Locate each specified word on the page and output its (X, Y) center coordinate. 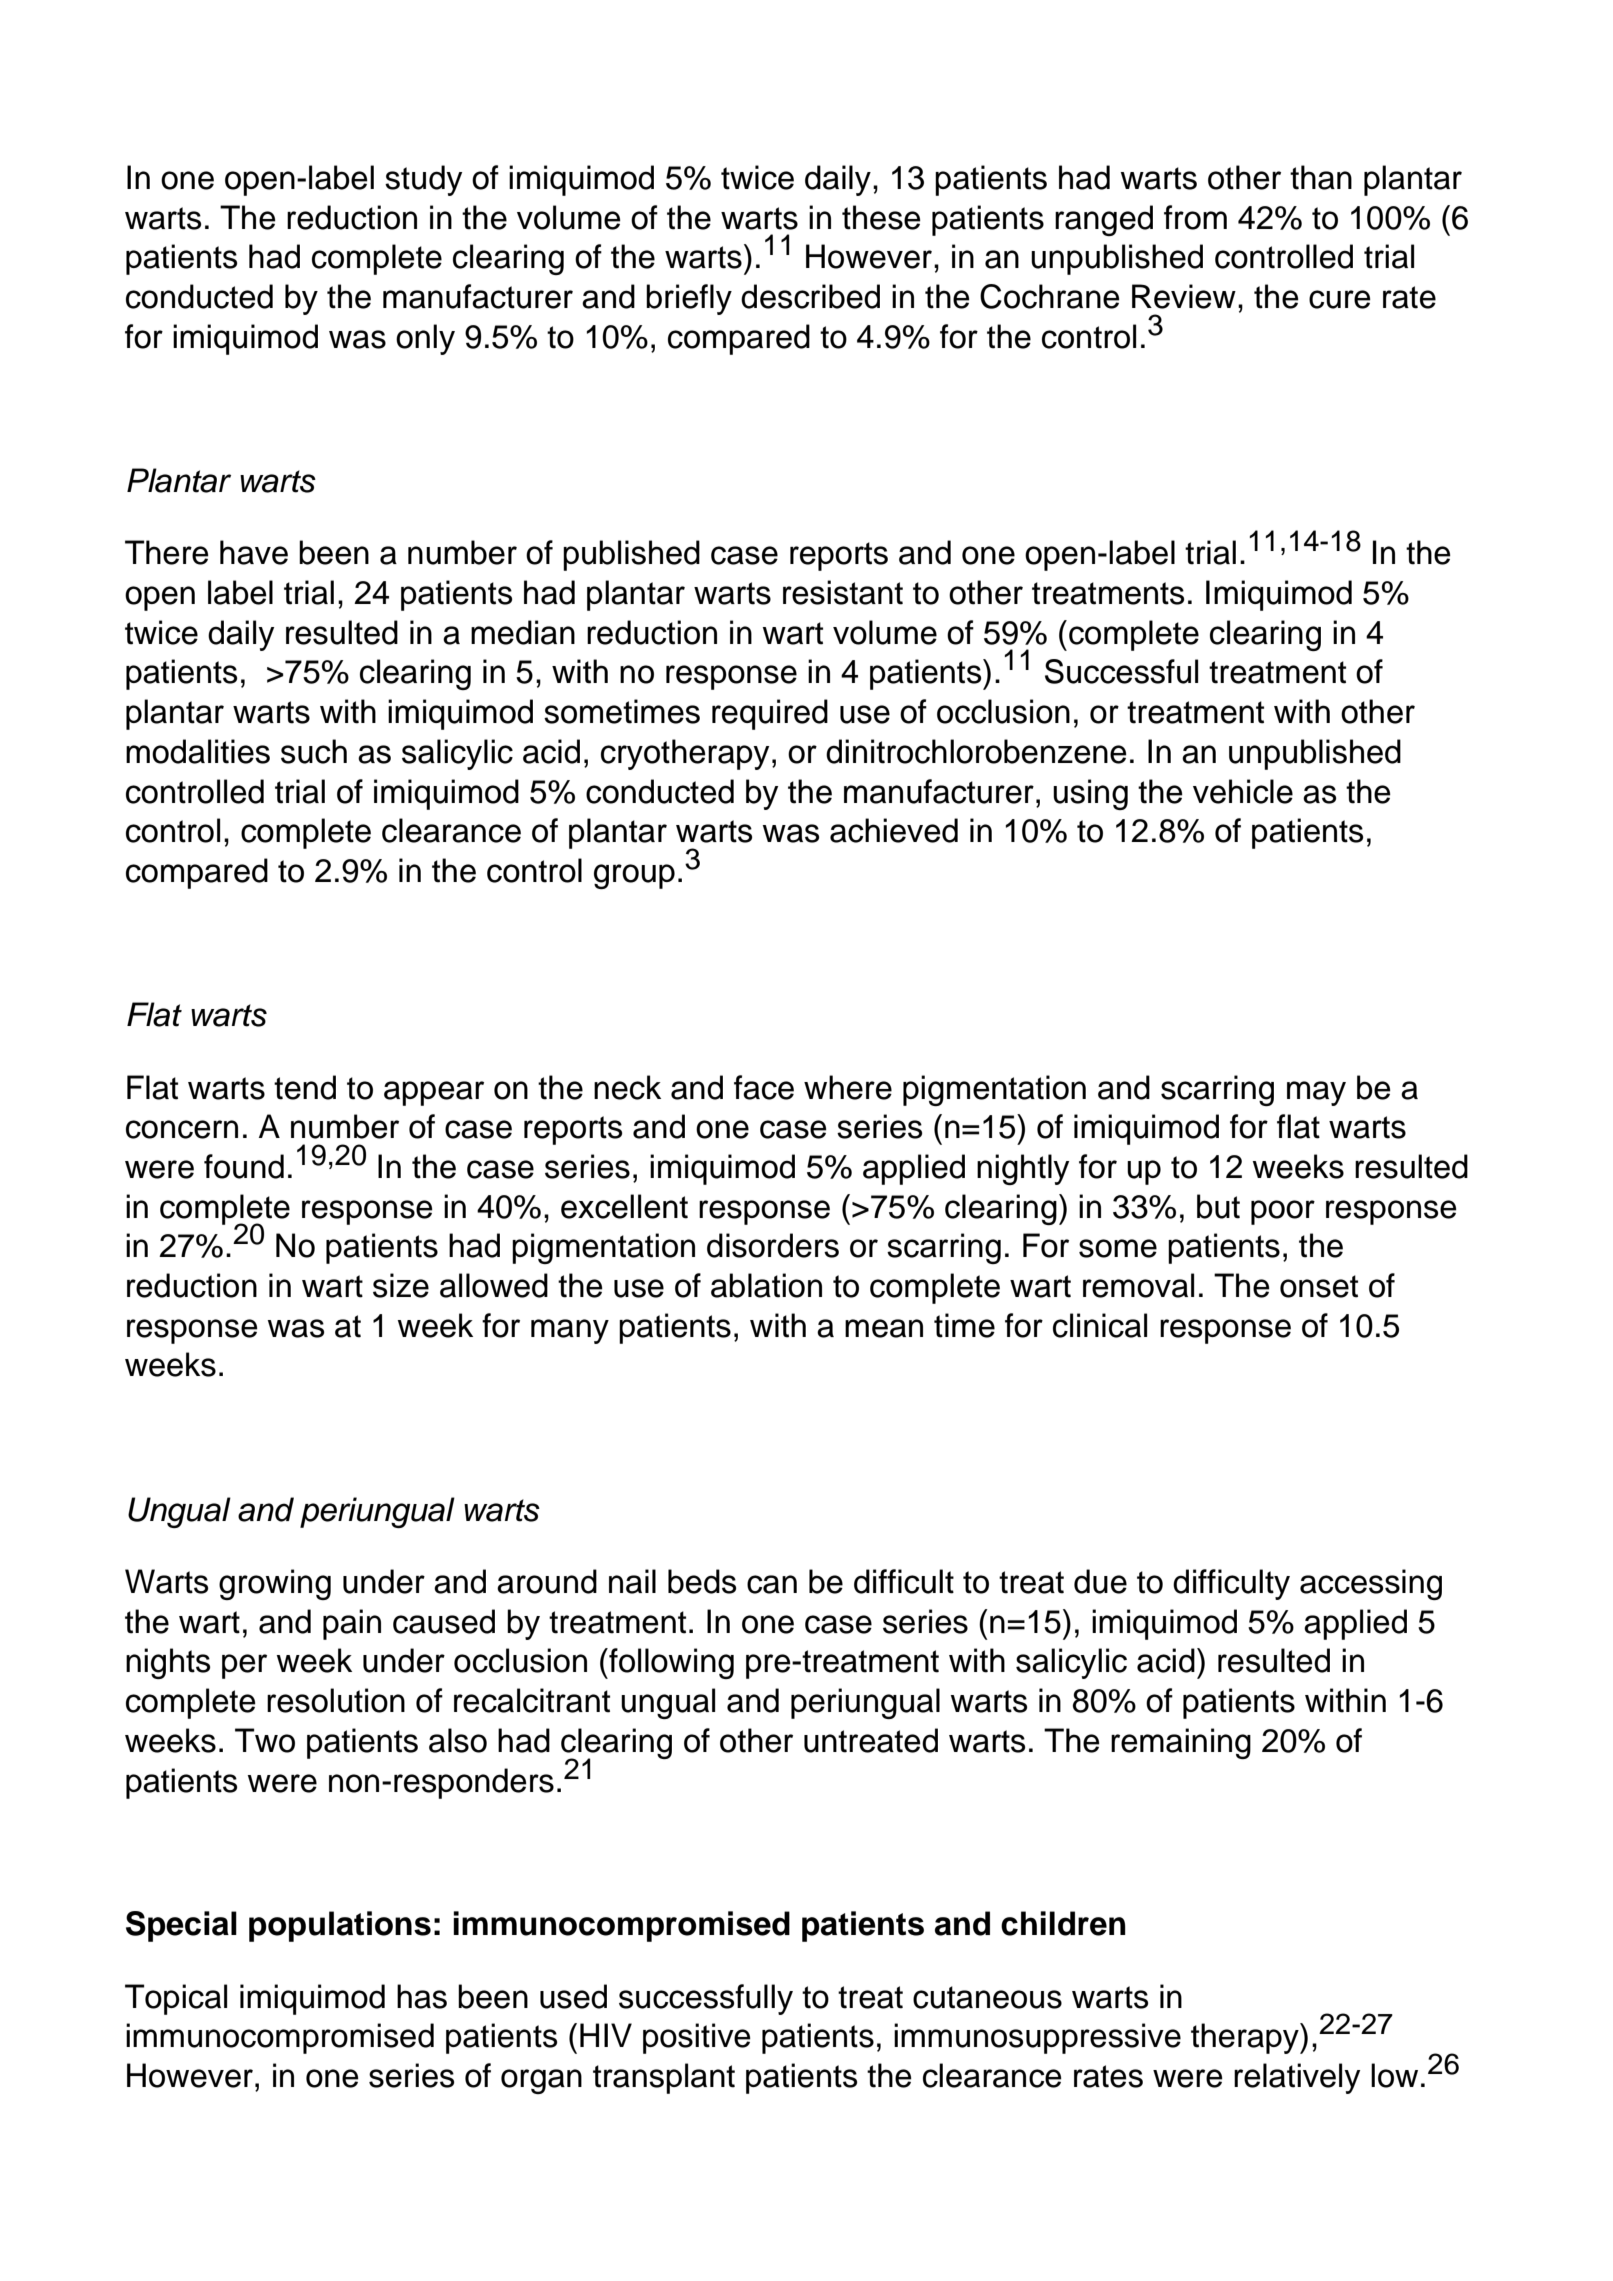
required (770, 714)
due (1100, 1581)
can (772, 1584)
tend (305, 1087)
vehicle (1243, 791)
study (423, 180)
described (810, 296)
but (1218, 1206)
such (314, 751)
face (764, 1087)
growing (275, 1584)
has (422, 1996)
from (1195, 217)
